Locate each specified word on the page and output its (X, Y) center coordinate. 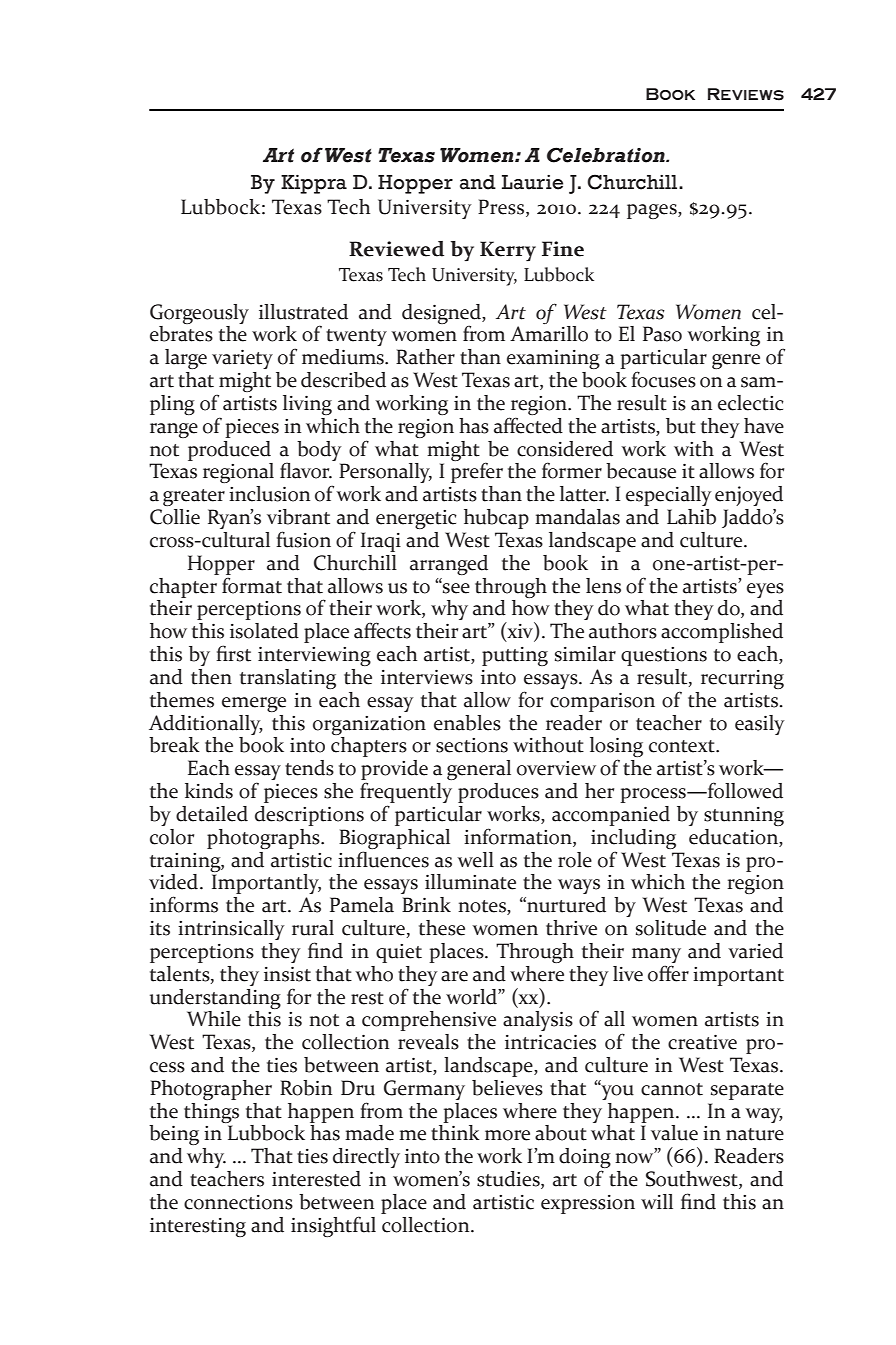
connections (238, 1202)
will (657, 1201)
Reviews (746, 94)
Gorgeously (199, 314)
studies (509, 1180)
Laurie (532, 182)
